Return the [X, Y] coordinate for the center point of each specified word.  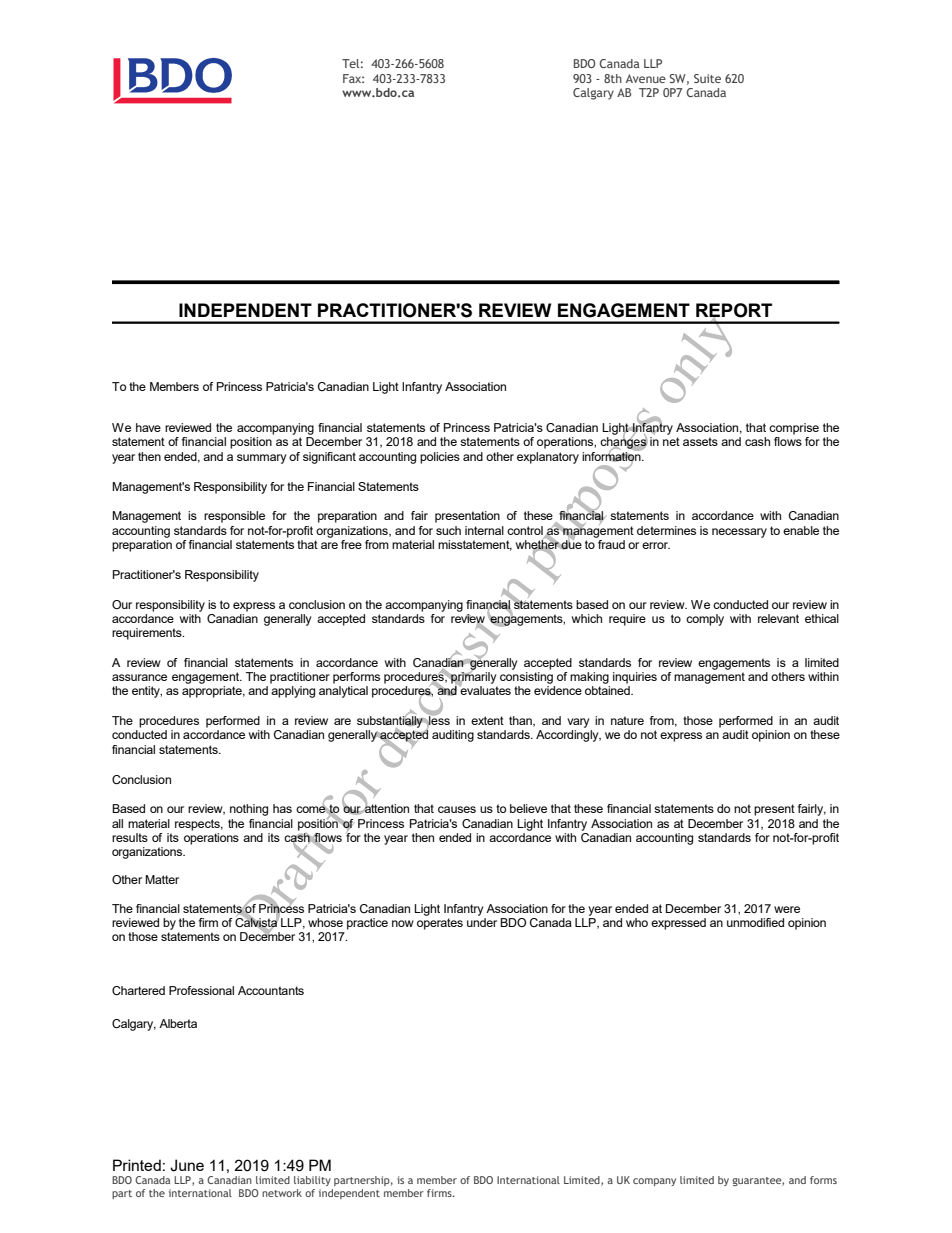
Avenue [646, 78]
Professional [201, 990]
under [482, 922]
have [148, 427]
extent [487, 720]
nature [627, 720]
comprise [794, 429]
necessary [739, 533]
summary [262, 459]
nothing [249, 810]
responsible [234, 517]
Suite [707, 78]
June [187, 1165]
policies [440, 458]
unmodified [755, 922]
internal [484, 530]
